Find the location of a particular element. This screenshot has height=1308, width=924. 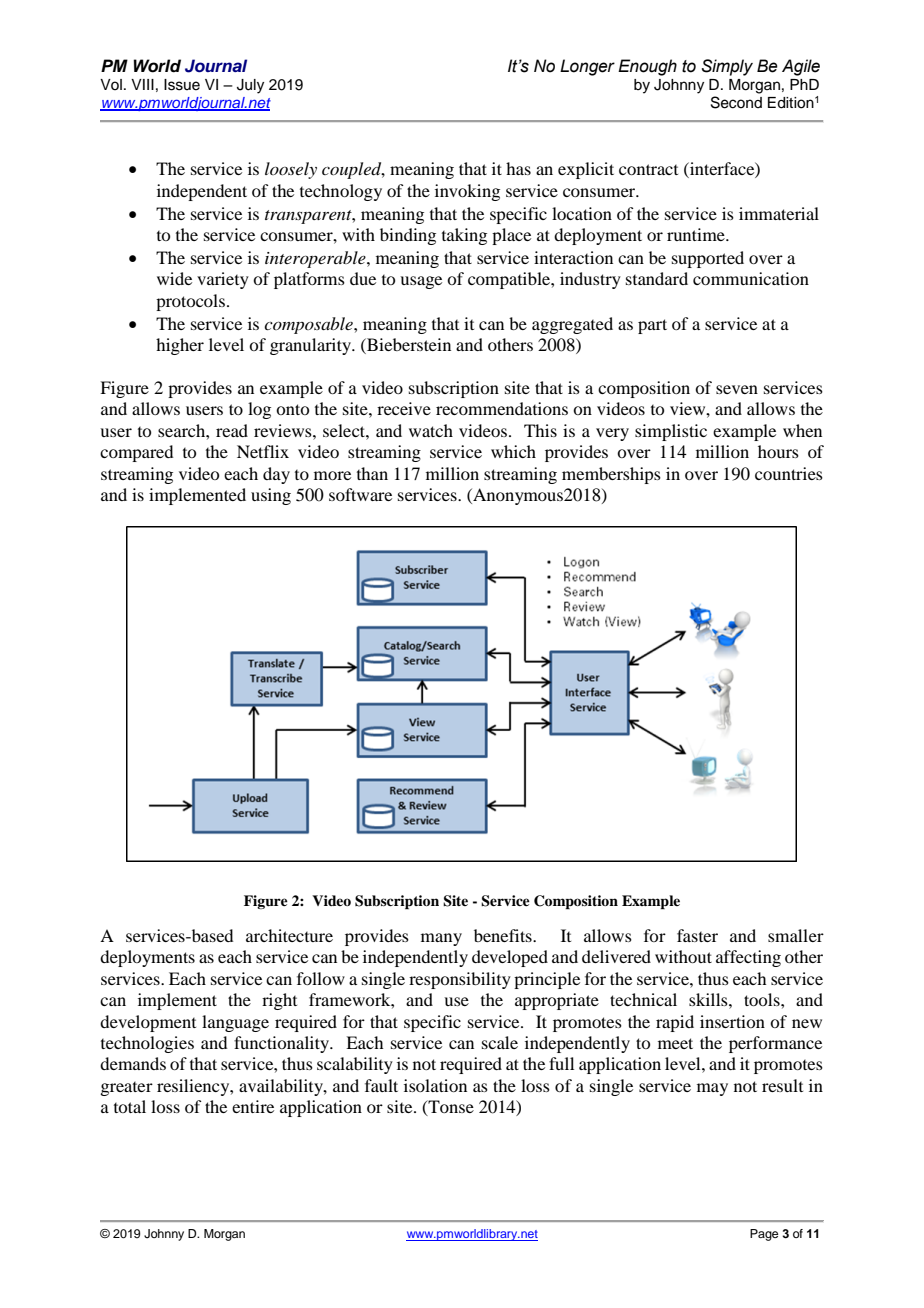

using is located at coordinates (271, 496).
